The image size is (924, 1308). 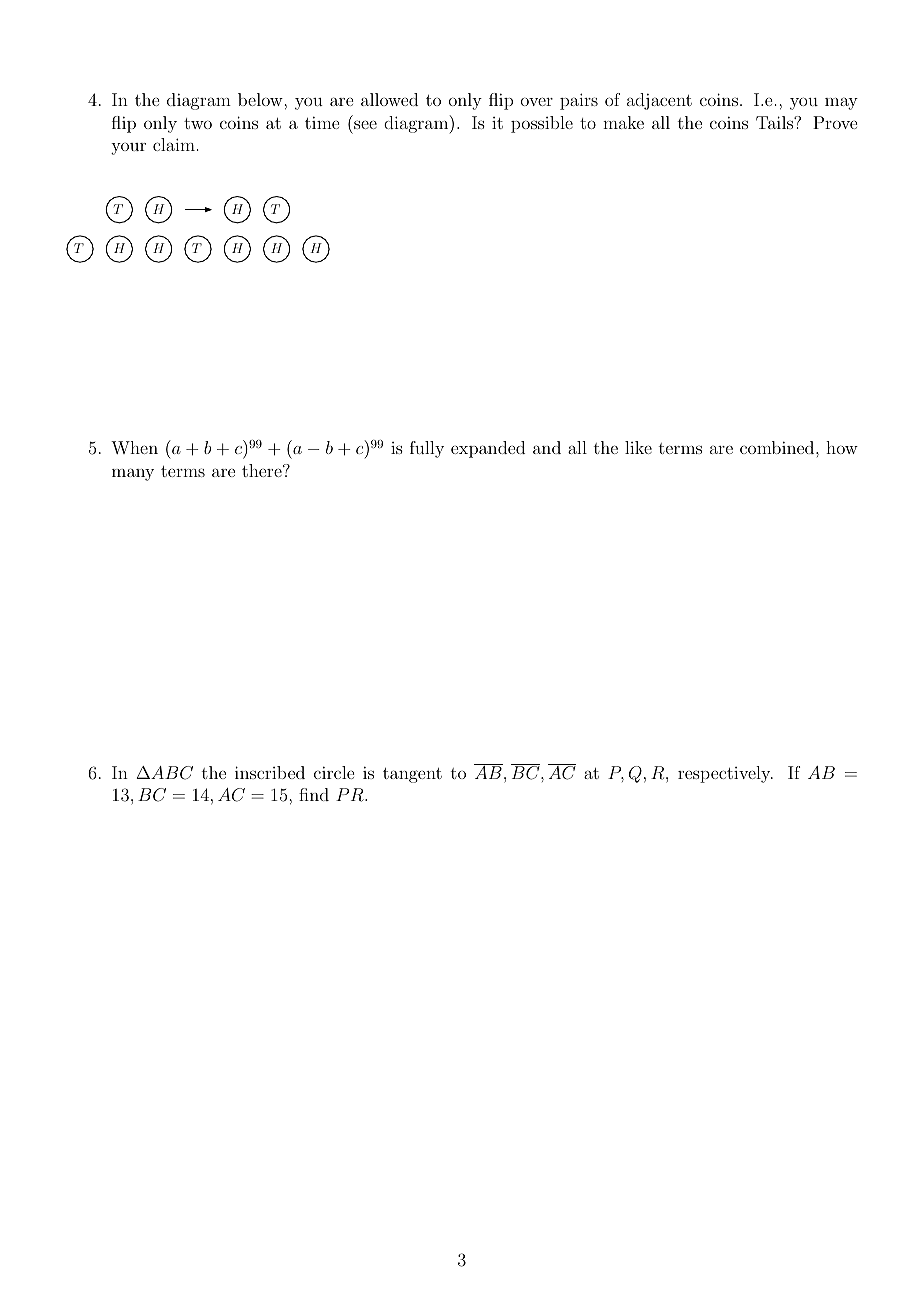 I want to click on ABC, so click(x=171, y=773).
